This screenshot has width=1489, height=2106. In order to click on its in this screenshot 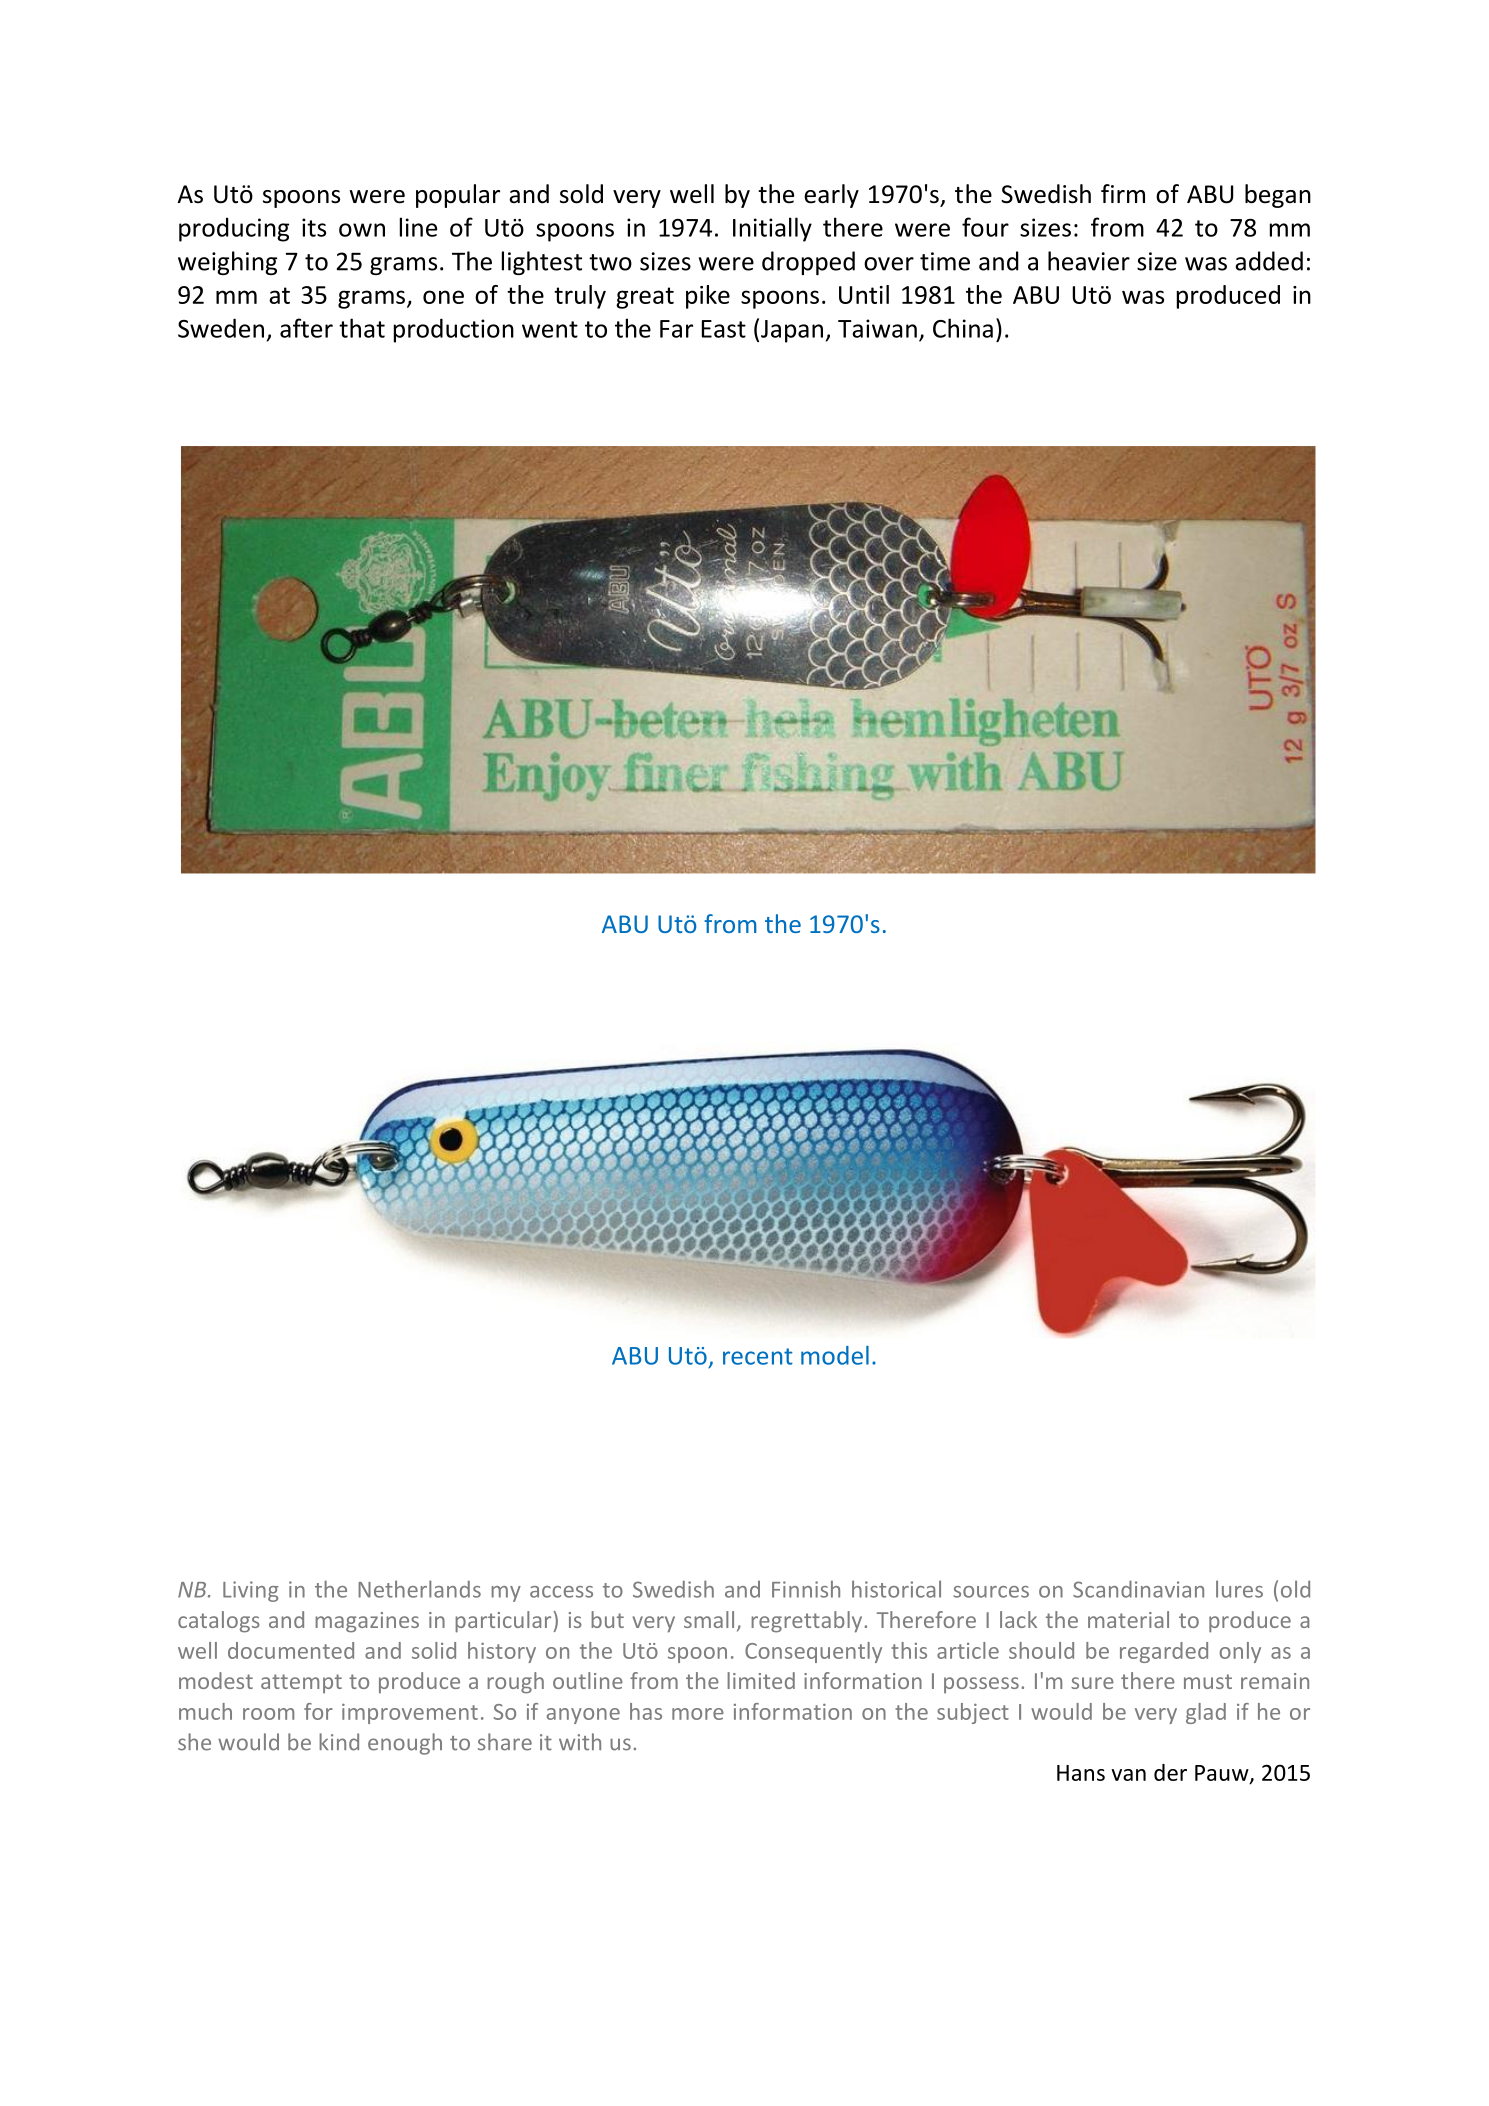, I will do `click(314, 227)`.
